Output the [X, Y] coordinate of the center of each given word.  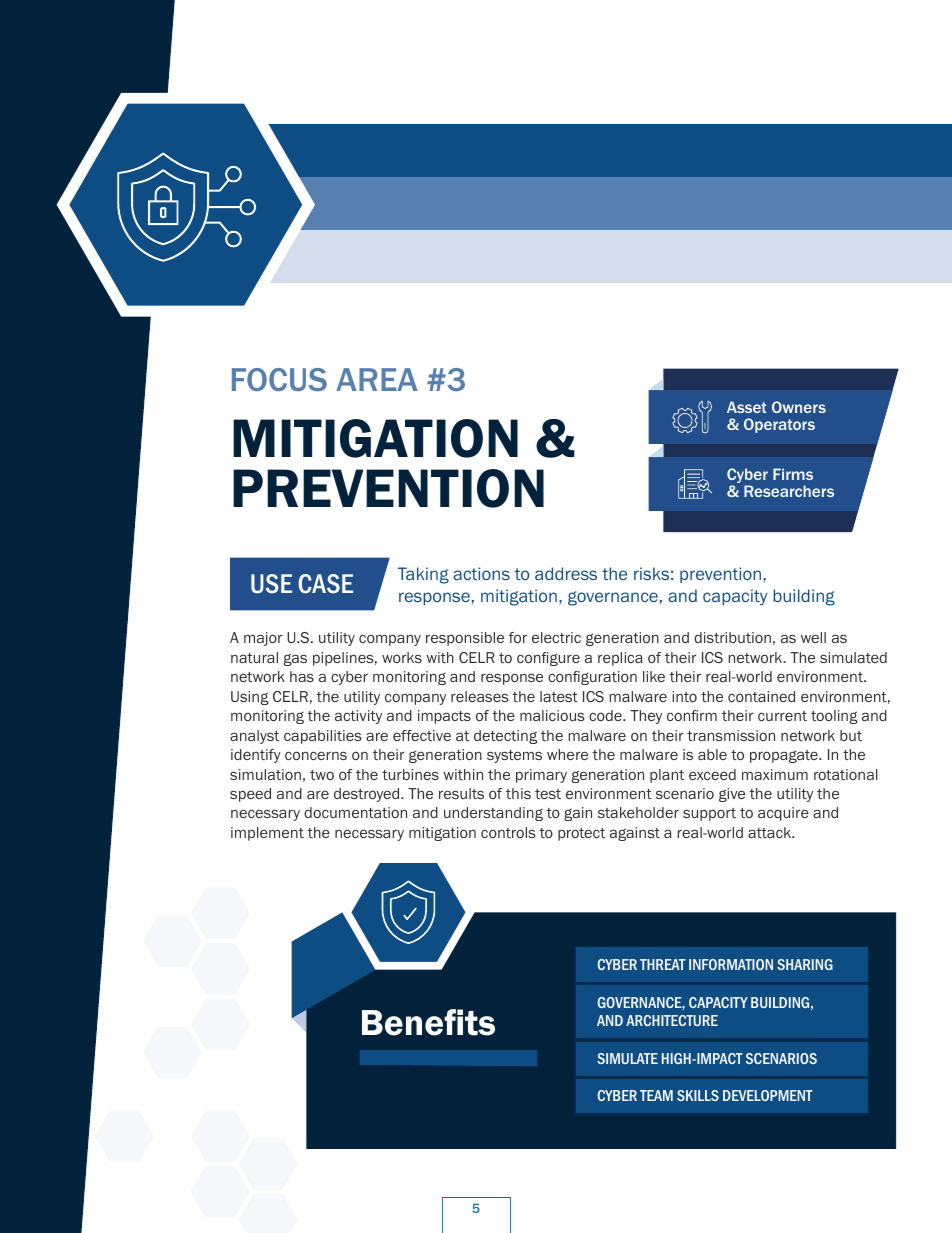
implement [267, 834]
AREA [377, 379]
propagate [785, 756]
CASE [325, 584]
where [567, 754]
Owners [799, 407]
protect [581, 834]
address [566, 573]
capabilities [323, 737]
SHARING [805, 964]
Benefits [428, 1022]
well [813, 637]
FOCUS [279, 379]
